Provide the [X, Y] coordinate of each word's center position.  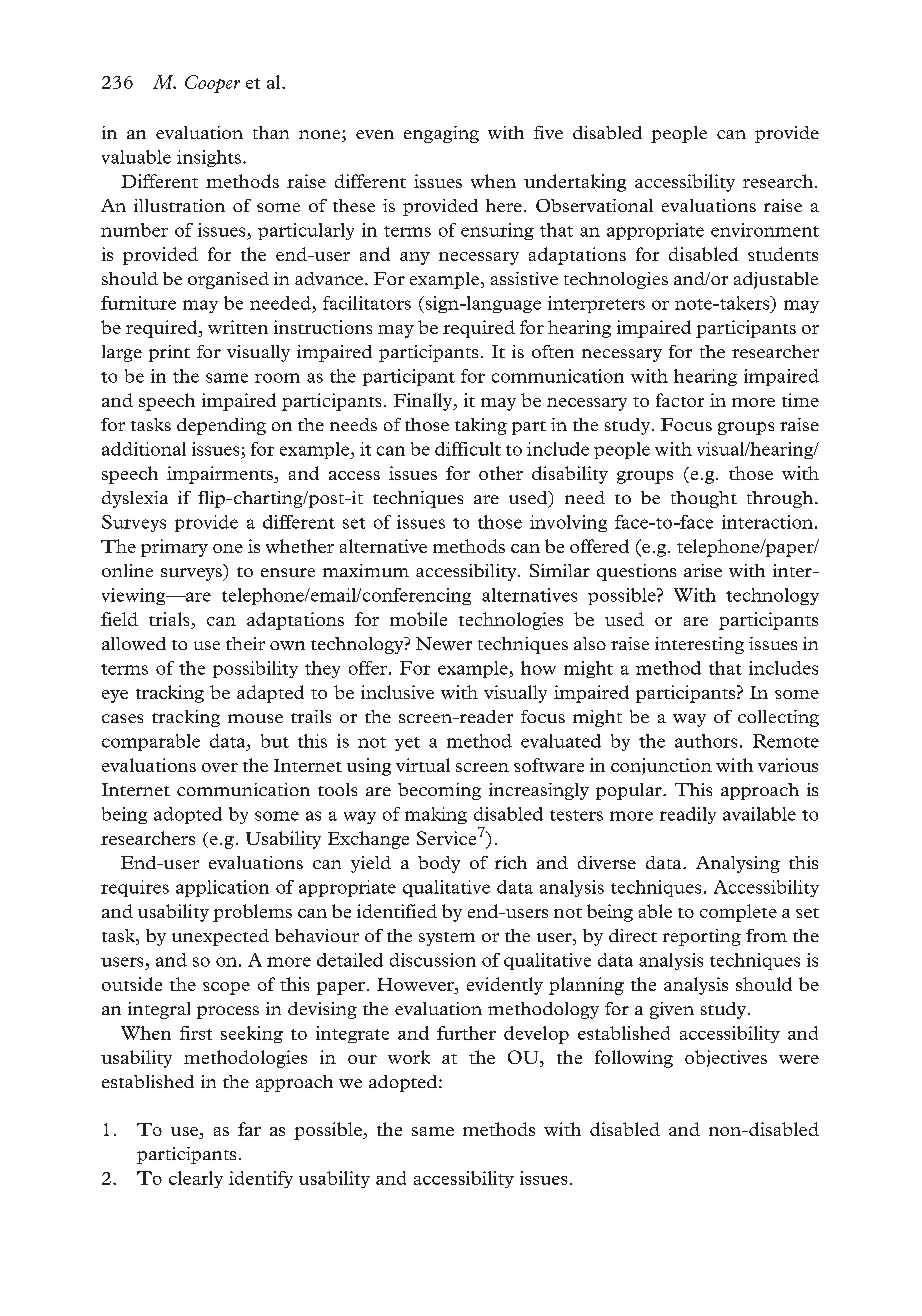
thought [704, 499]
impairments [221, 475]
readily [688, 815]
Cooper [212, 84]
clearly [196, 1179]
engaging [441, 134]
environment [765, 230]
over [220, 767]
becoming [439, 791]
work [409, 1057]
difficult [468, 449]
